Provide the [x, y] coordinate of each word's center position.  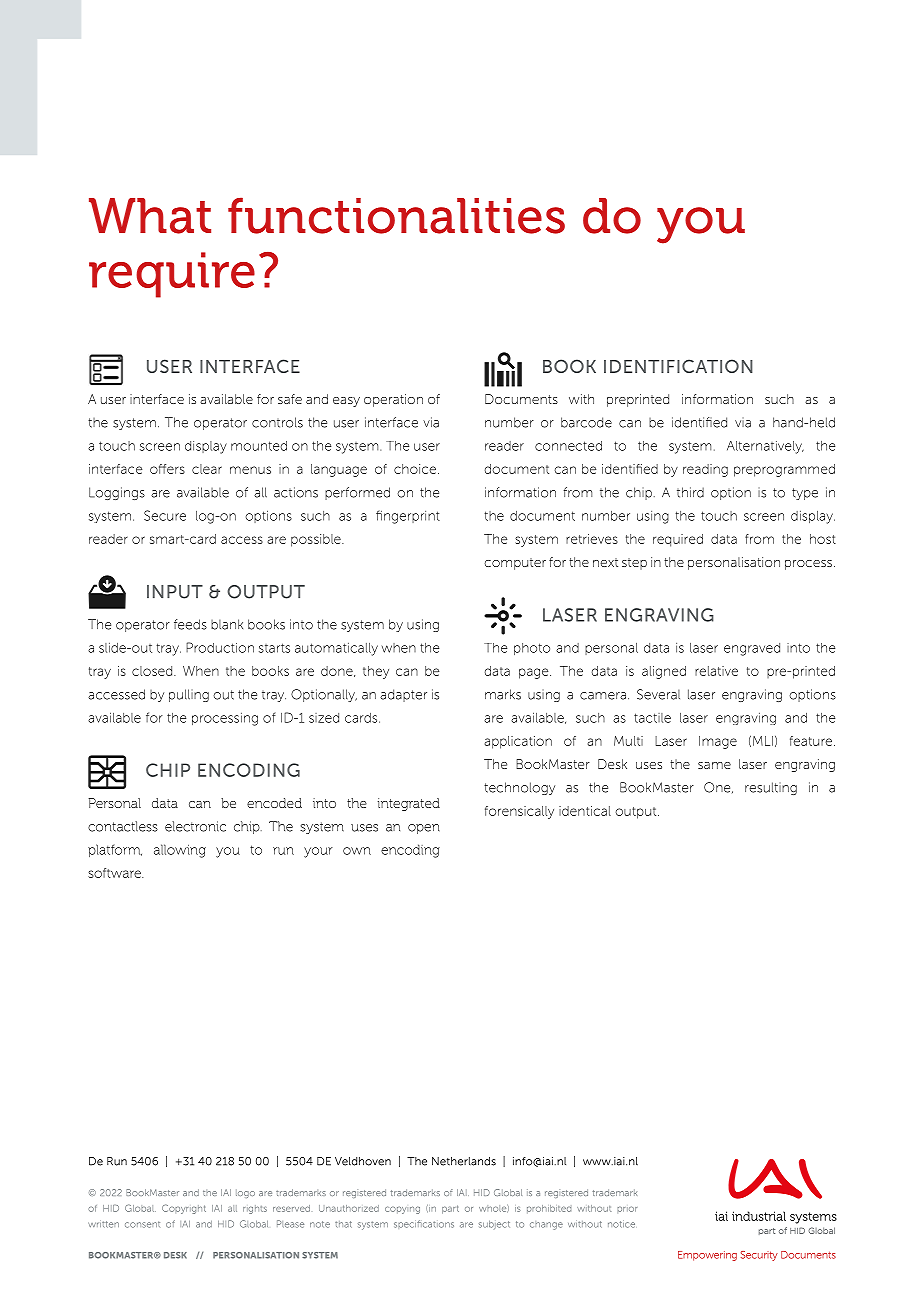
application [518, 742]
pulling [189, 695]
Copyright [184, 1209]
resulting [771, 788]
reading [705, 470]
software [115, 873]
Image [718, 742]
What [150, 216]
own [357, 851]
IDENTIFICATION [678, 366]
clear [207, 469]
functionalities [396, 215]
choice [415, 469]
